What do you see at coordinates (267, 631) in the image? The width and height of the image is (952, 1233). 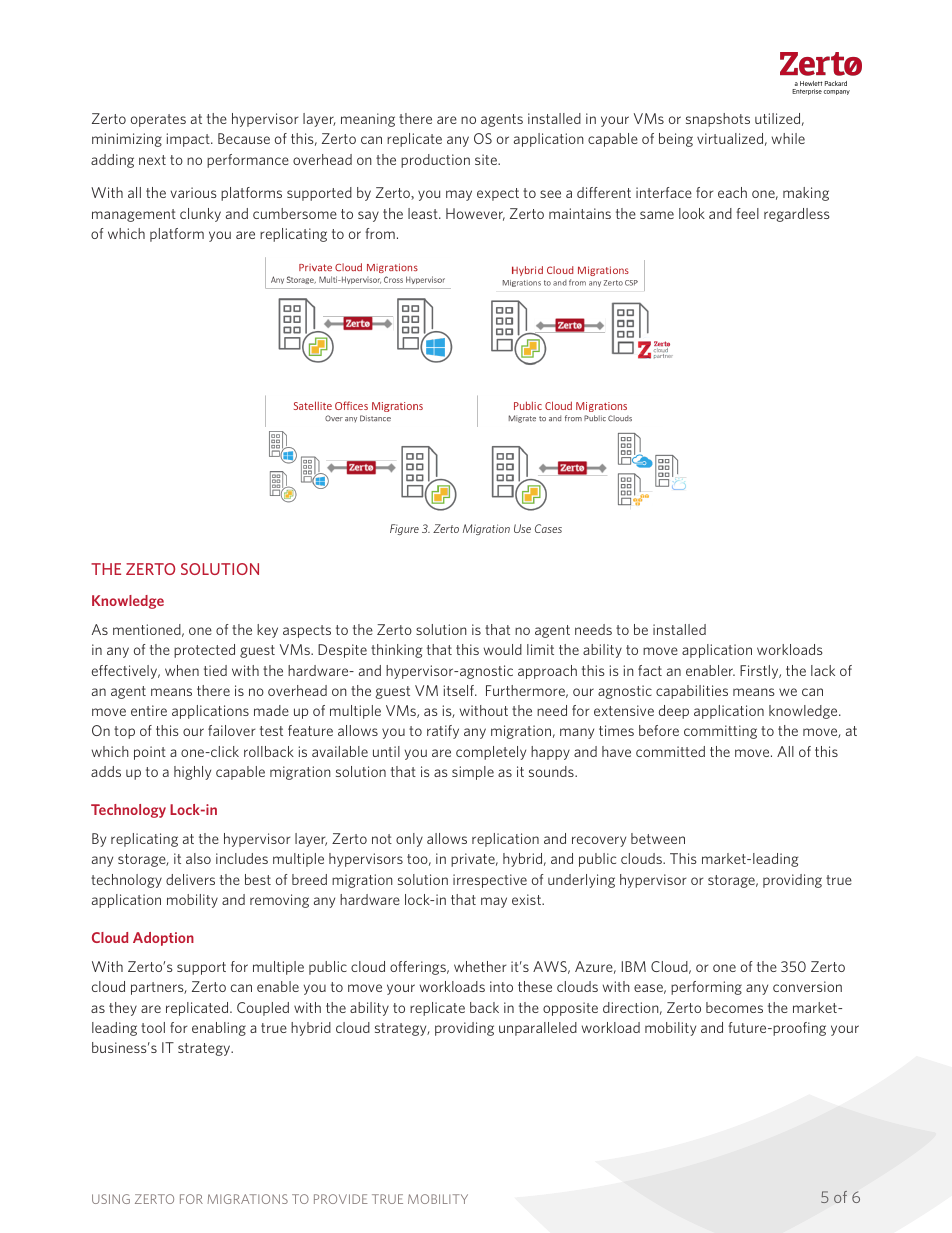 I see `key` at bounding box center [267, 631].
